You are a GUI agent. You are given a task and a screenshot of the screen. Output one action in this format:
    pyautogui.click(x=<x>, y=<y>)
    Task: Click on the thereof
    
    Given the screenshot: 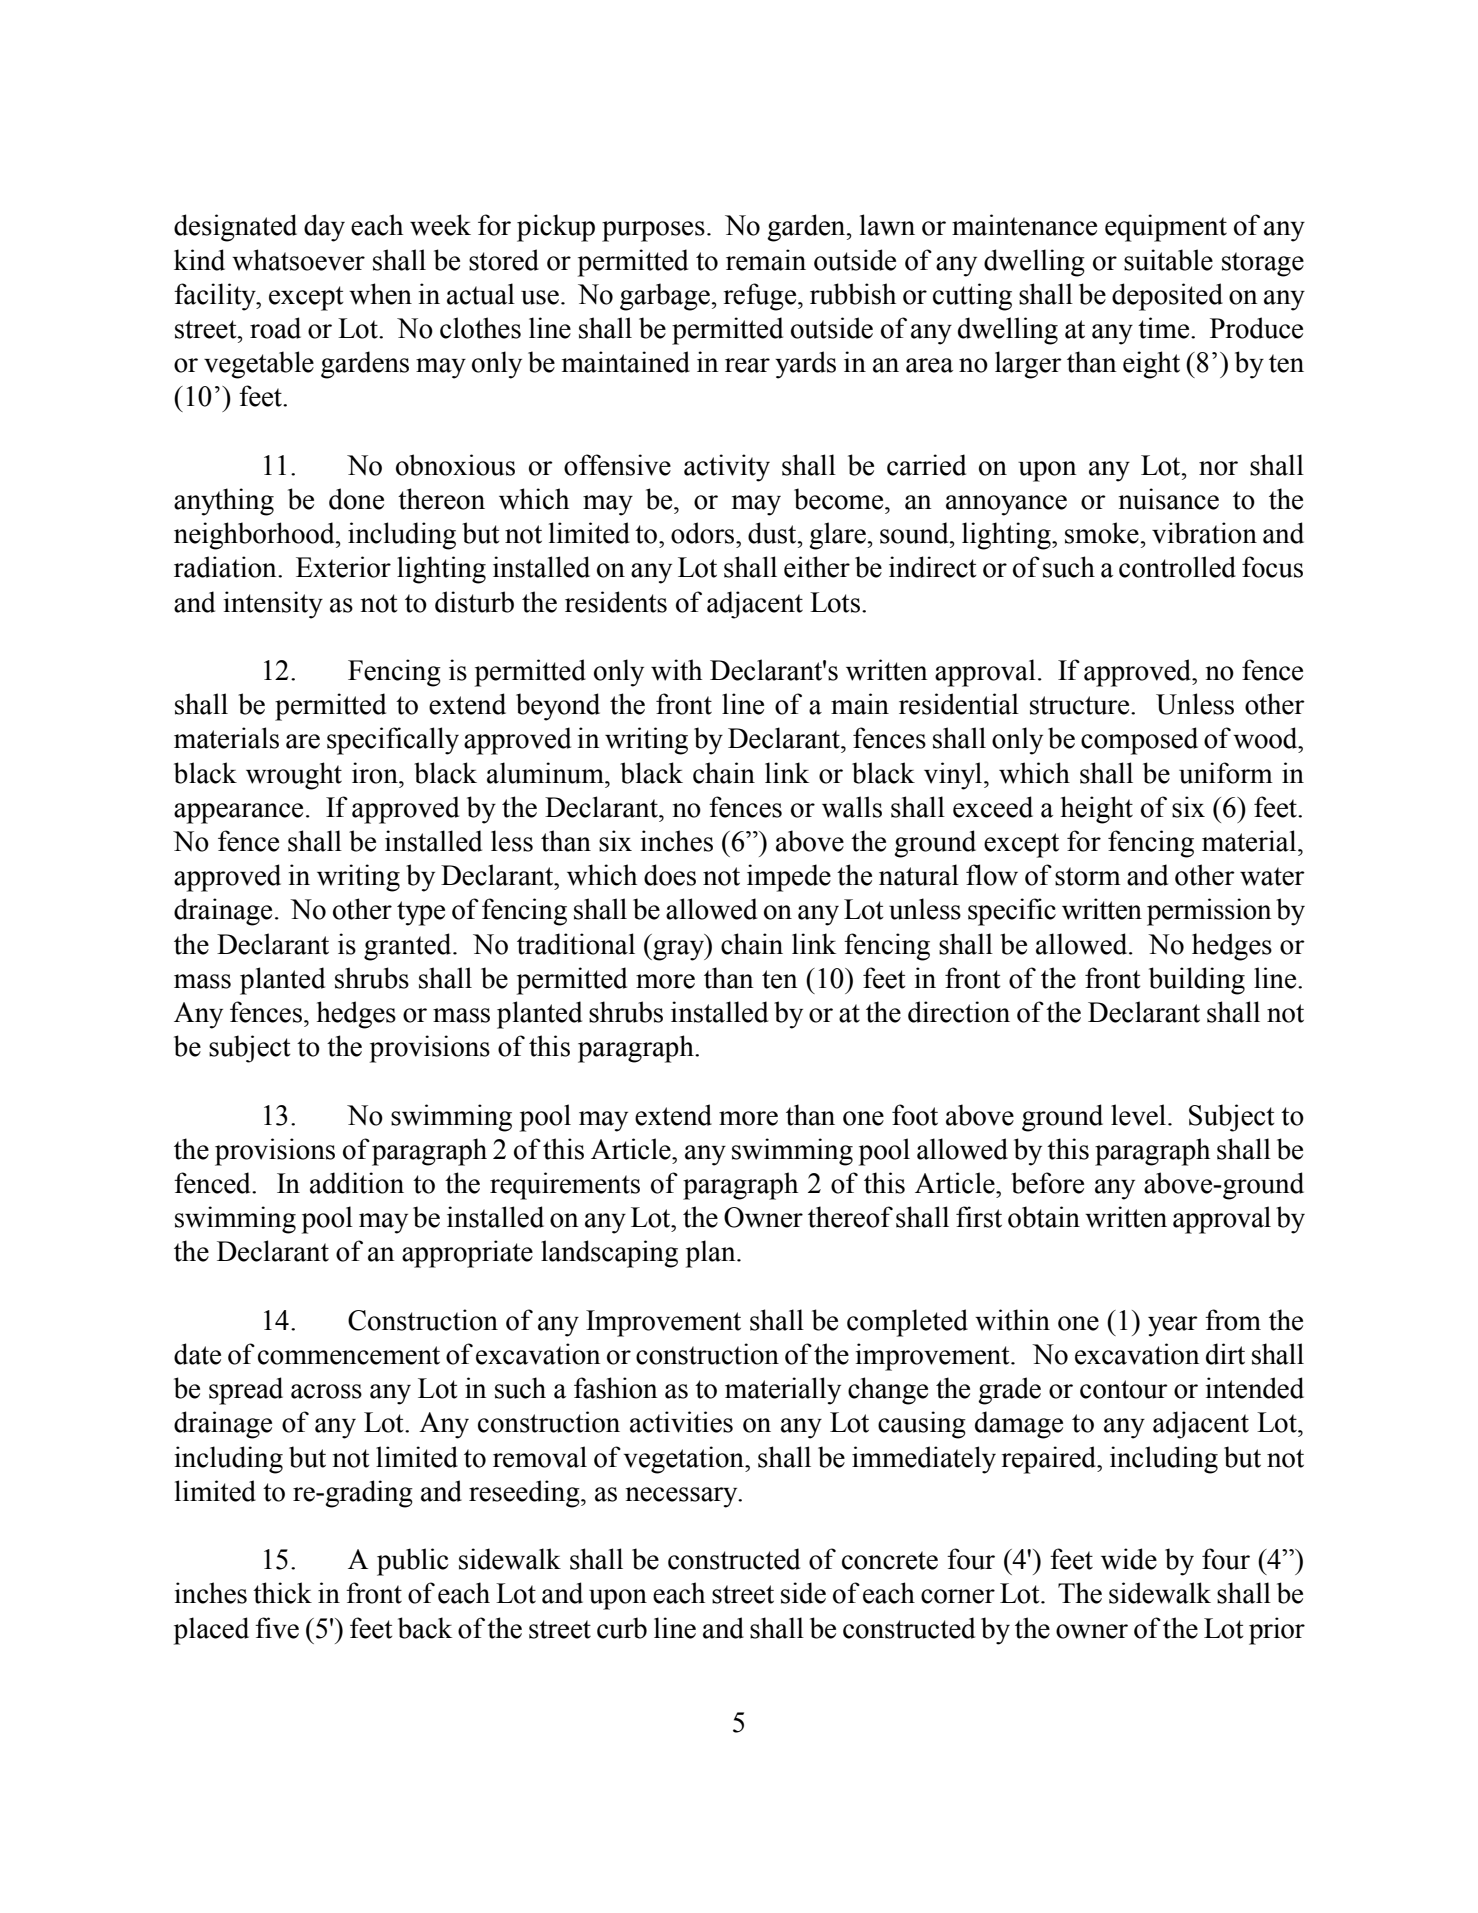 What is the action you would take?
    pyautogui.click(x=850, y=1217)
